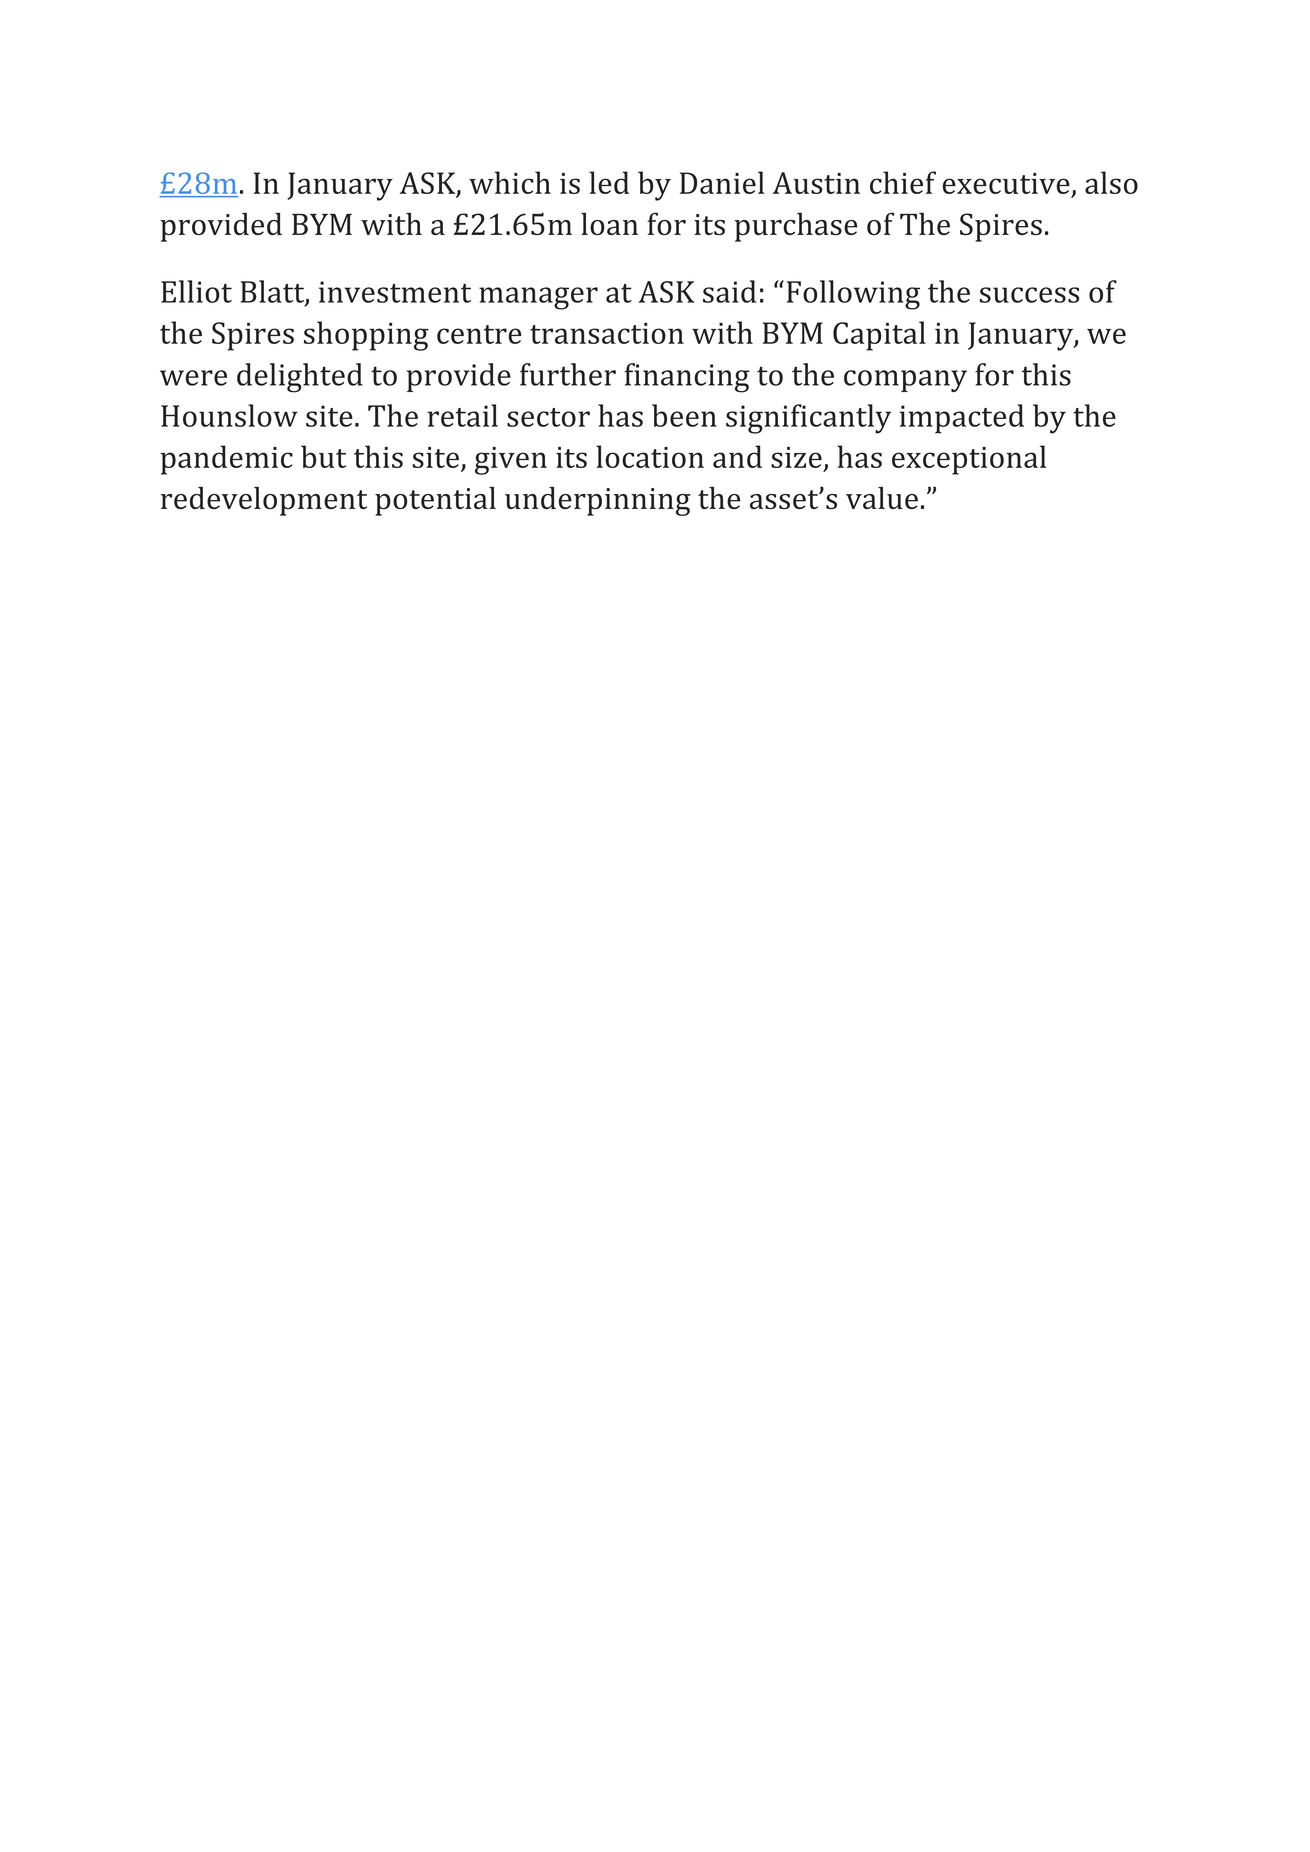  Describe the element at coordinates (684, 415) in the image. I see `been` at that location.
